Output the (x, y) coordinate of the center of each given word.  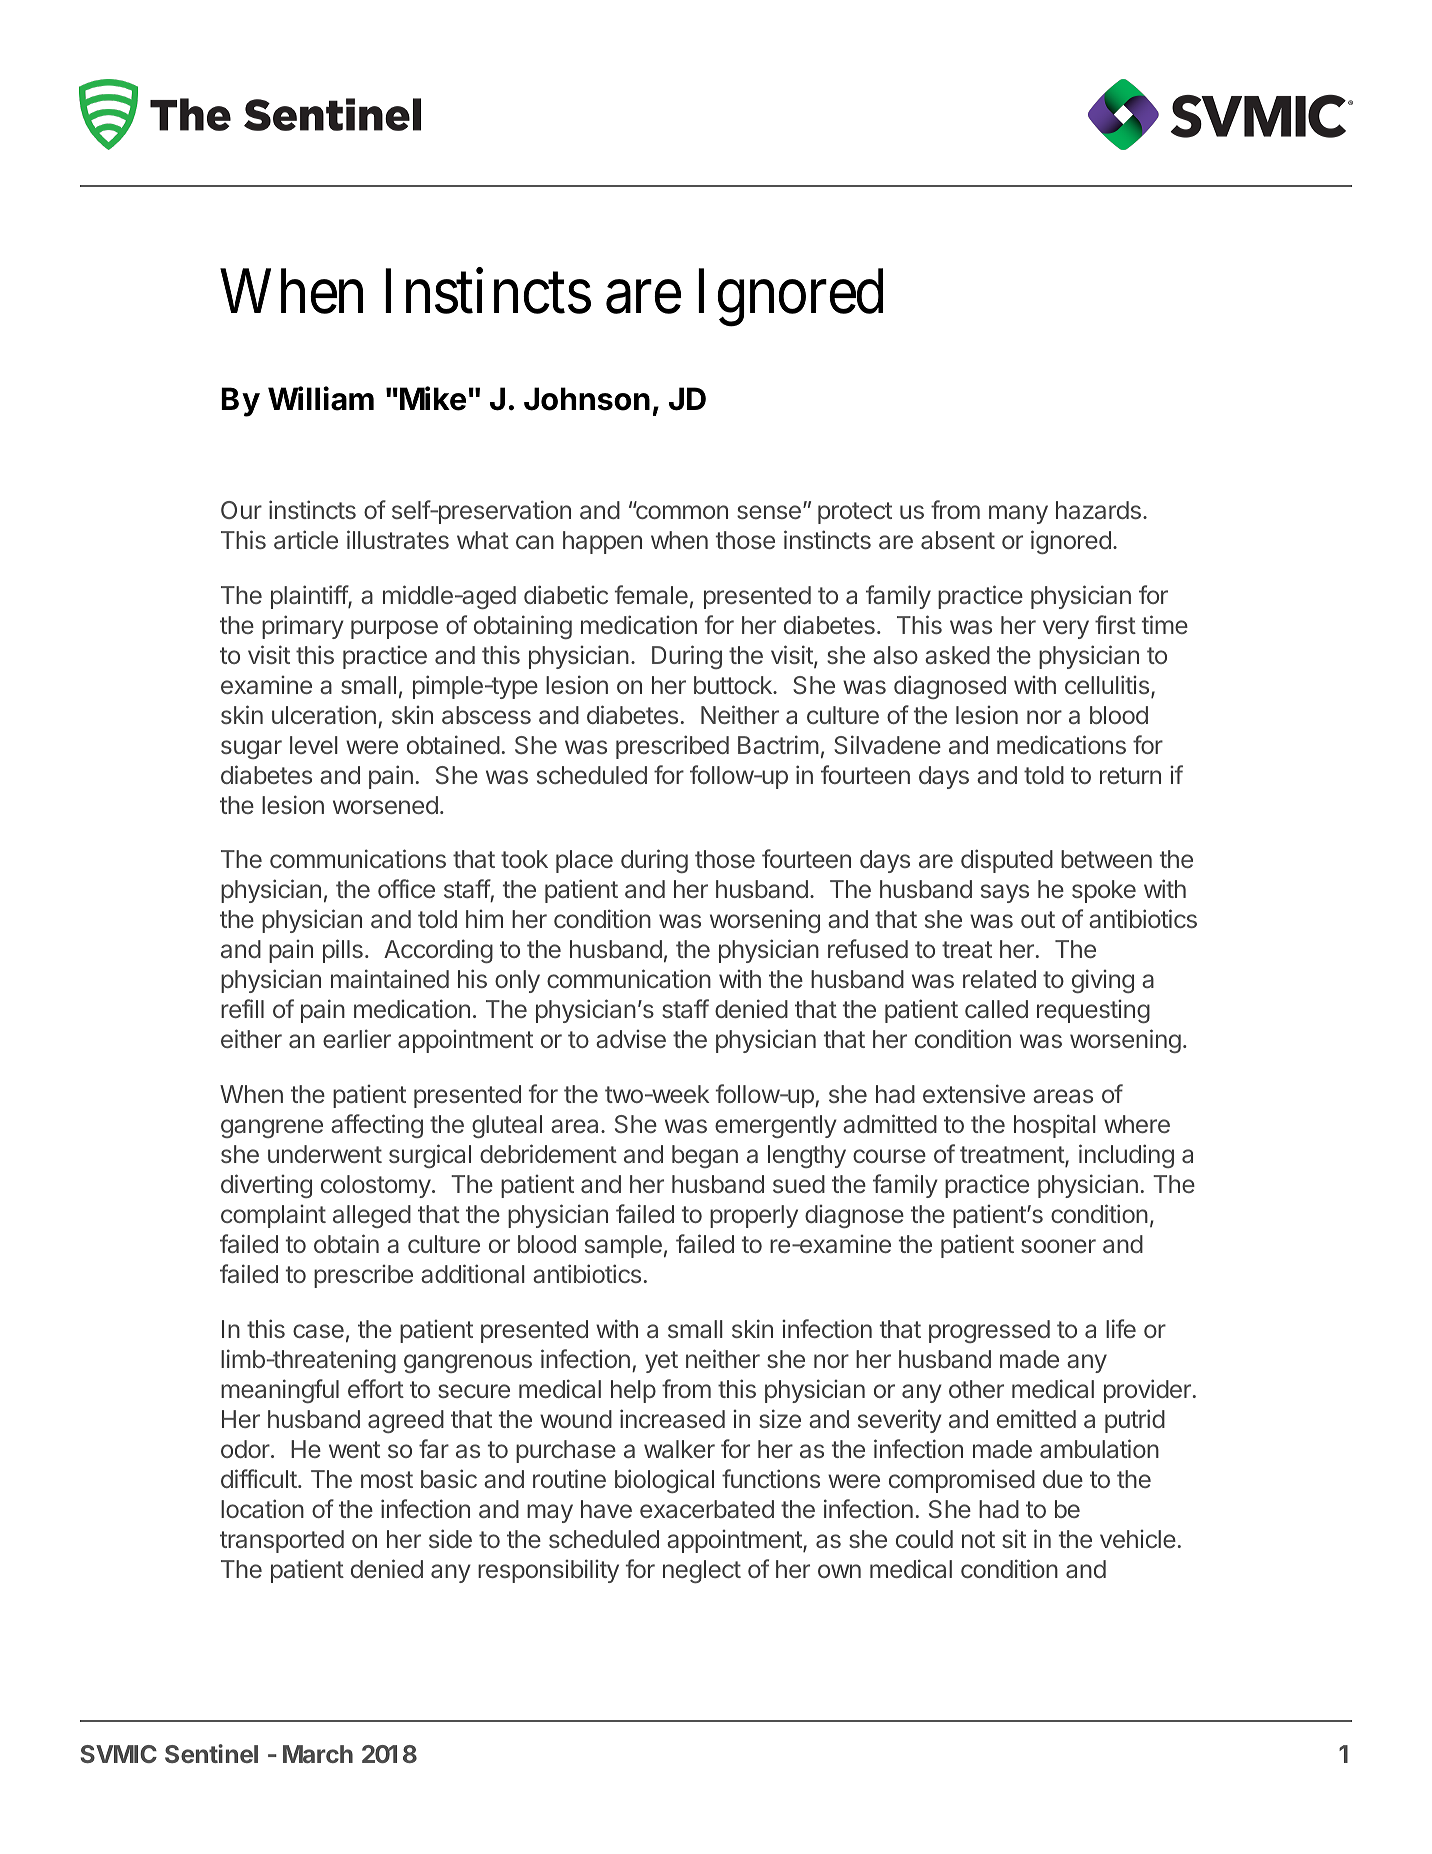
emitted (1036, 1418)
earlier (357, 1038)
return (1130, 775)
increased (672, 1418)
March (318, 1754)
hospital (1055, 1126)
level (314, 745)
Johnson (587, 399)
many (1018, 514)
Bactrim (778, 744)
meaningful (280, 1391)
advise (631, 1039)
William (321, 398)
